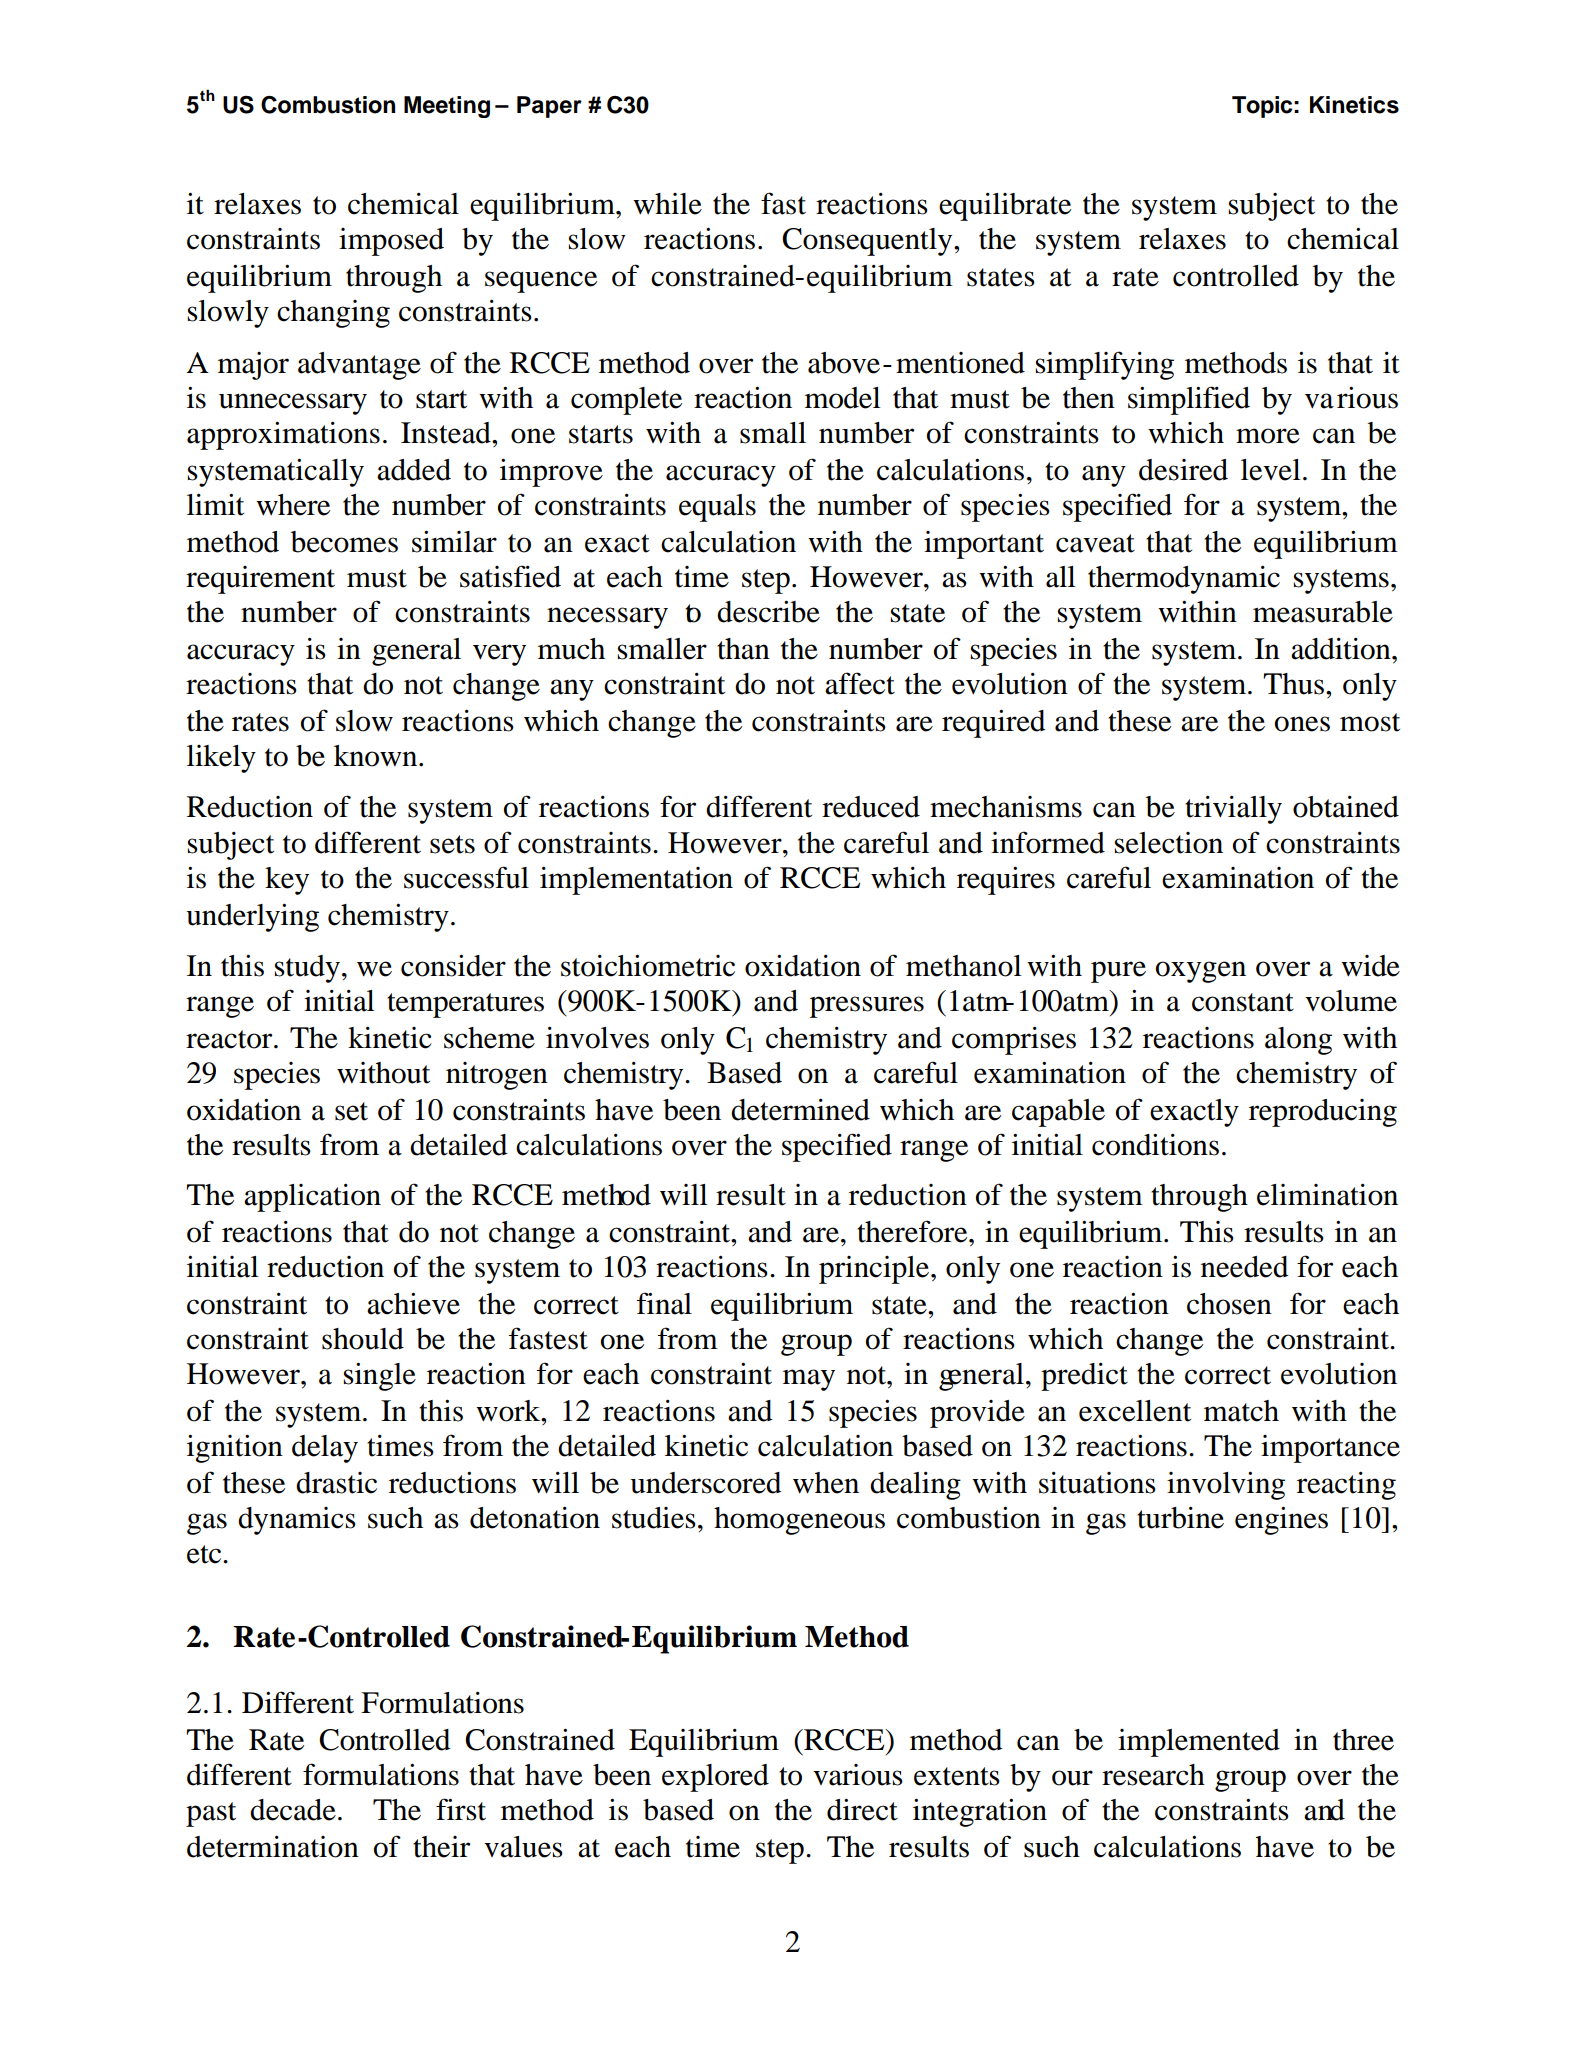  What do you see at coordinates (391, 242) in the document?
I see `imposed` at bounding box center [391, 242].
